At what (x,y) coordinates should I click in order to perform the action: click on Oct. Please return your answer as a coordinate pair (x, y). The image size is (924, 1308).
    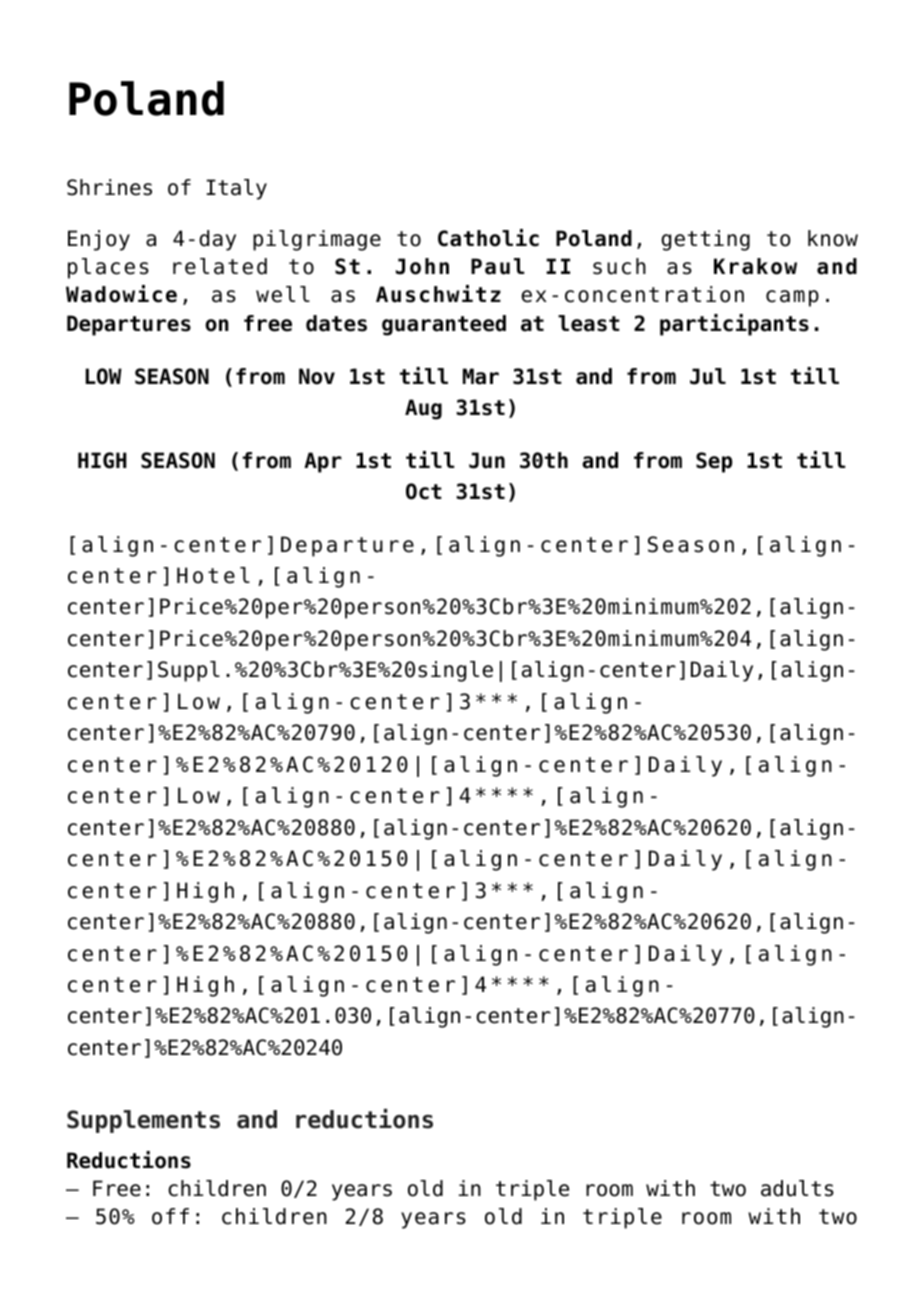
    Looking at the image, I should click on (424, 491).
